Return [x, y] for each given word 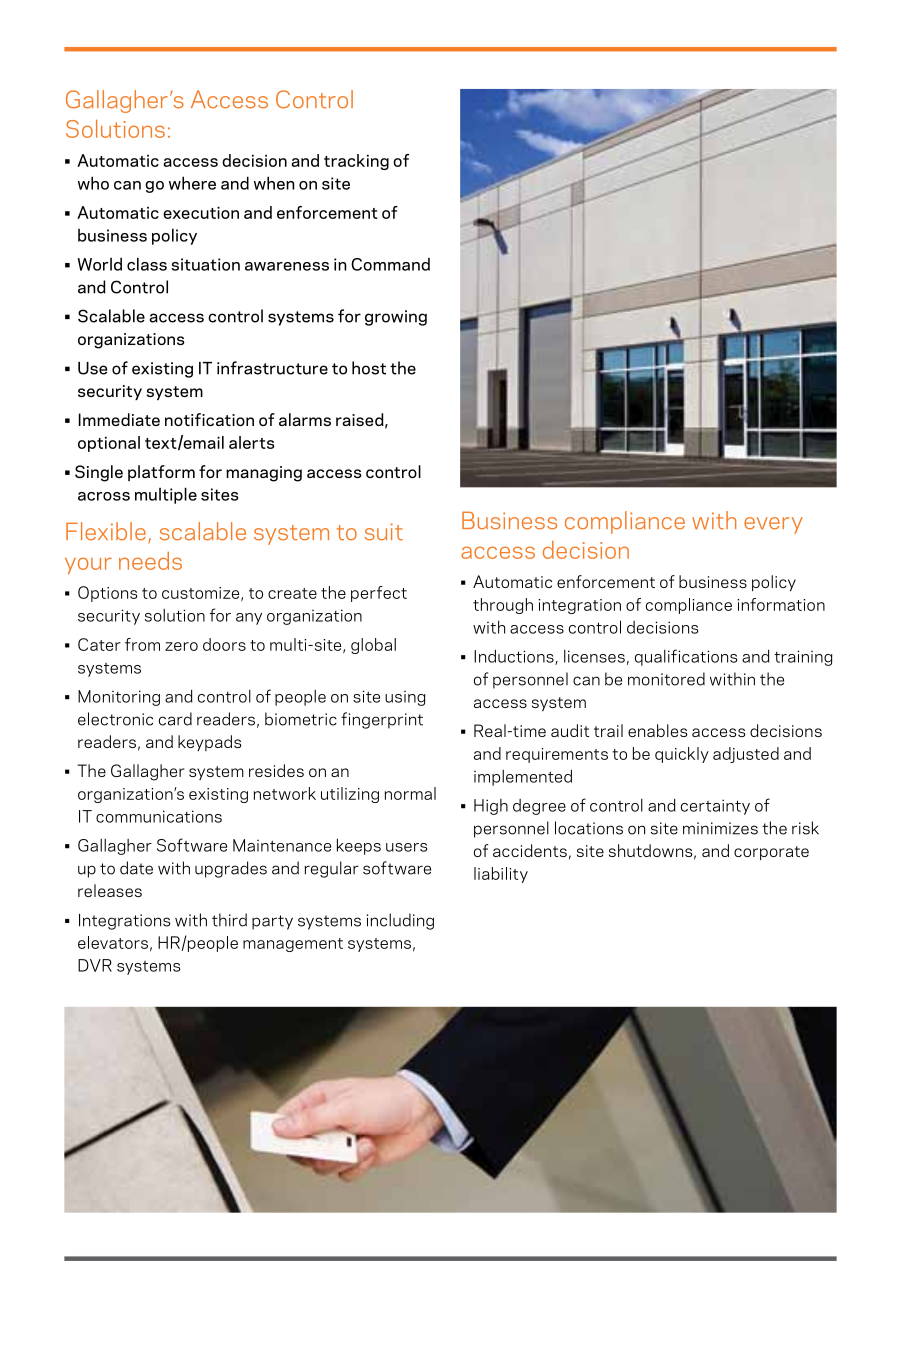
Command [390, 264]
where [192, 183]
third [229, 920]
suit [384, 532]
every [773, 525]
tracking [356, 162]
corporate [771, 853]
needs [150, 561]
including [400, 921]
